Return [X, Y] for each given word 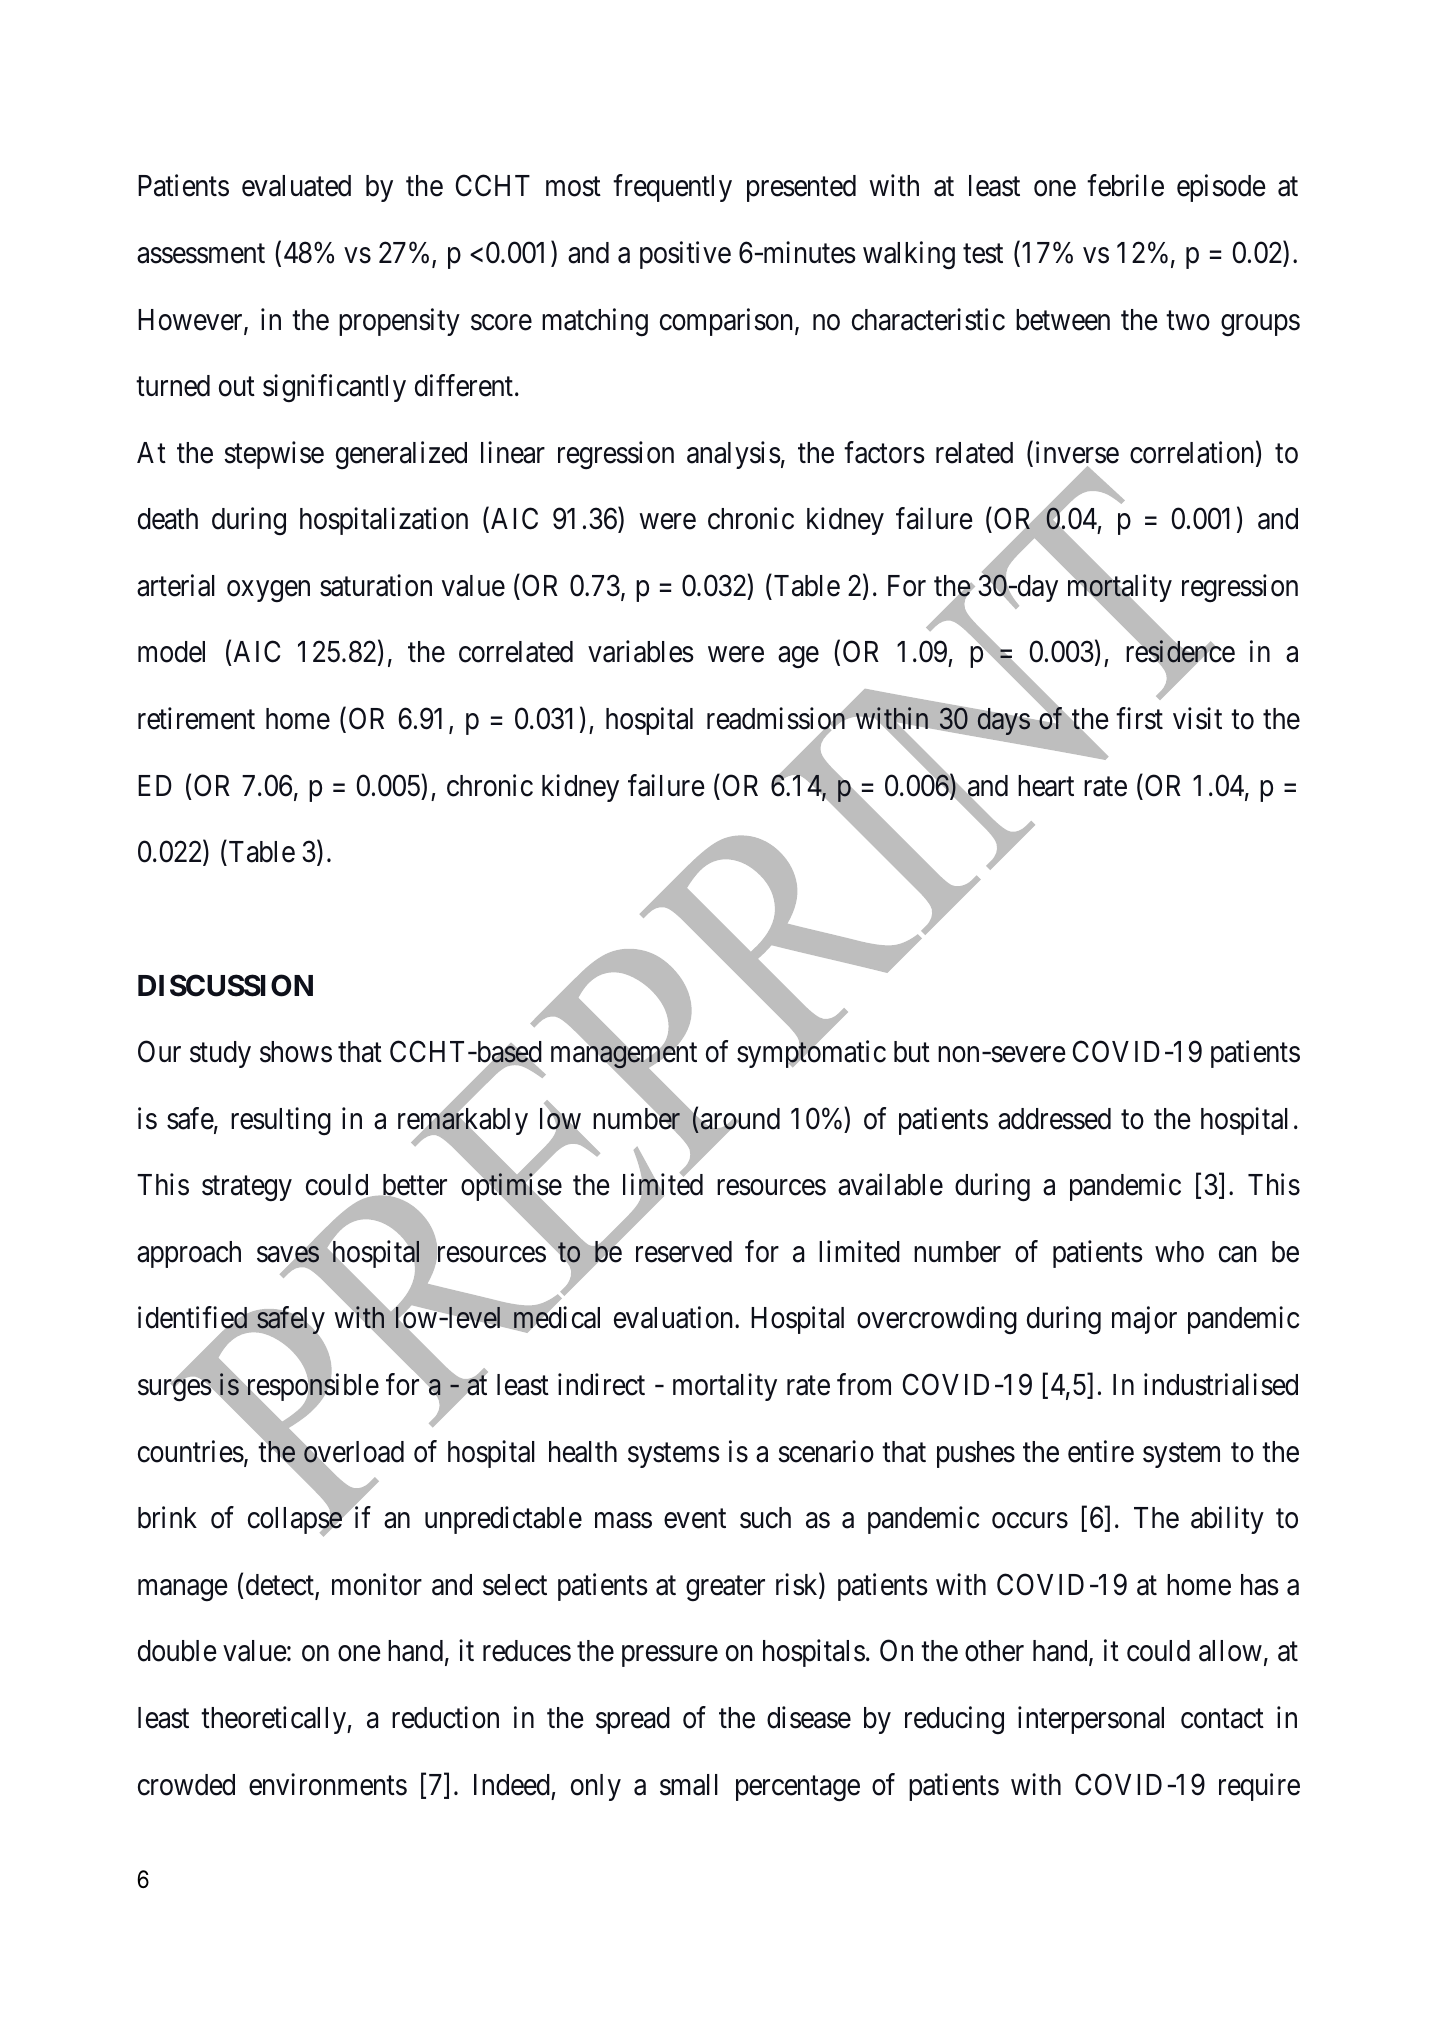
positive [685, 255]
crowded [186, 1785]
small [689, 1785]
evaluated [296, 186]
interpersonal [1091, 1720]
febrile [1125, 186]
